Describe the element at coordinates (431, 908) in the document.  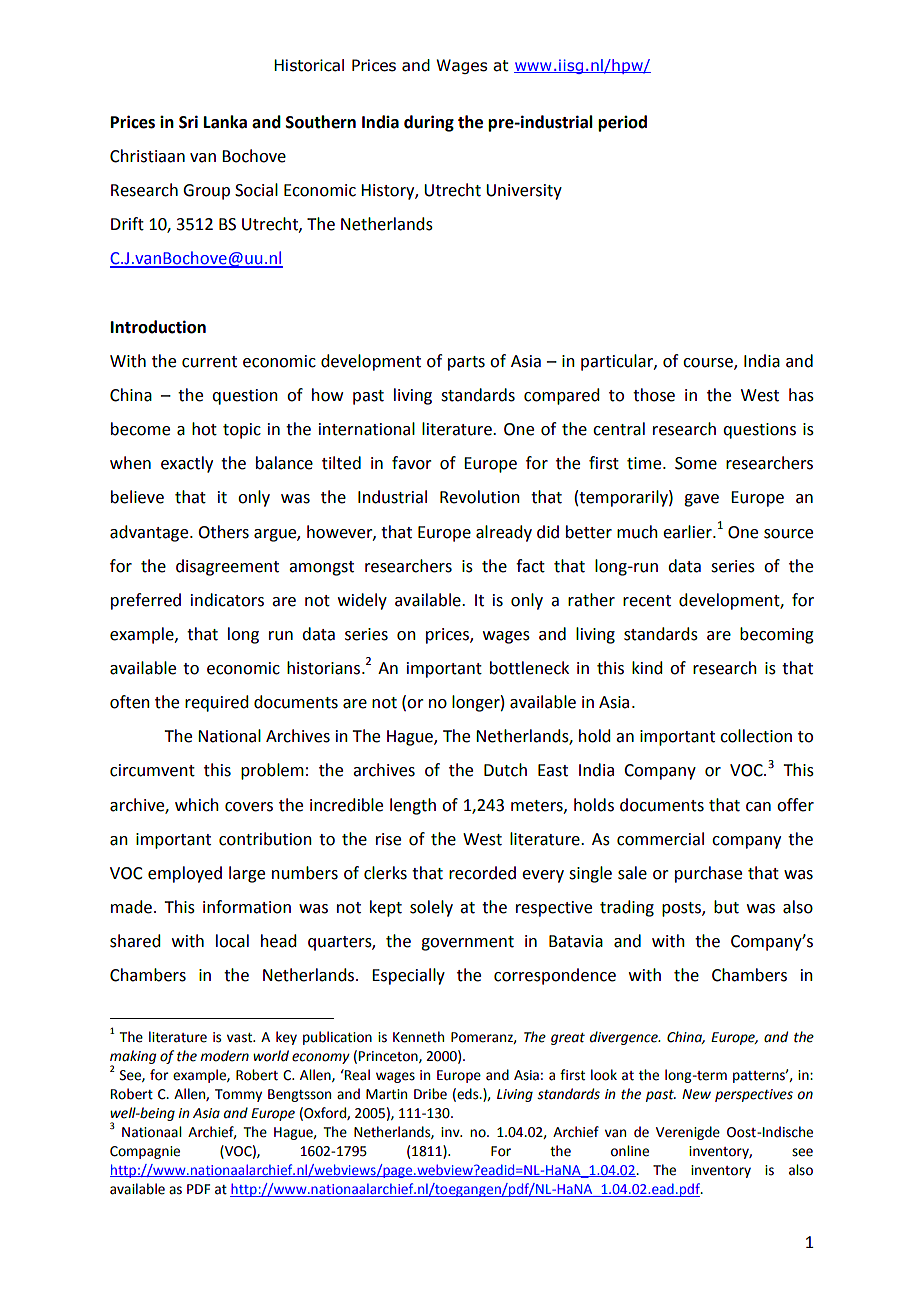
I see `solely` at that location.
